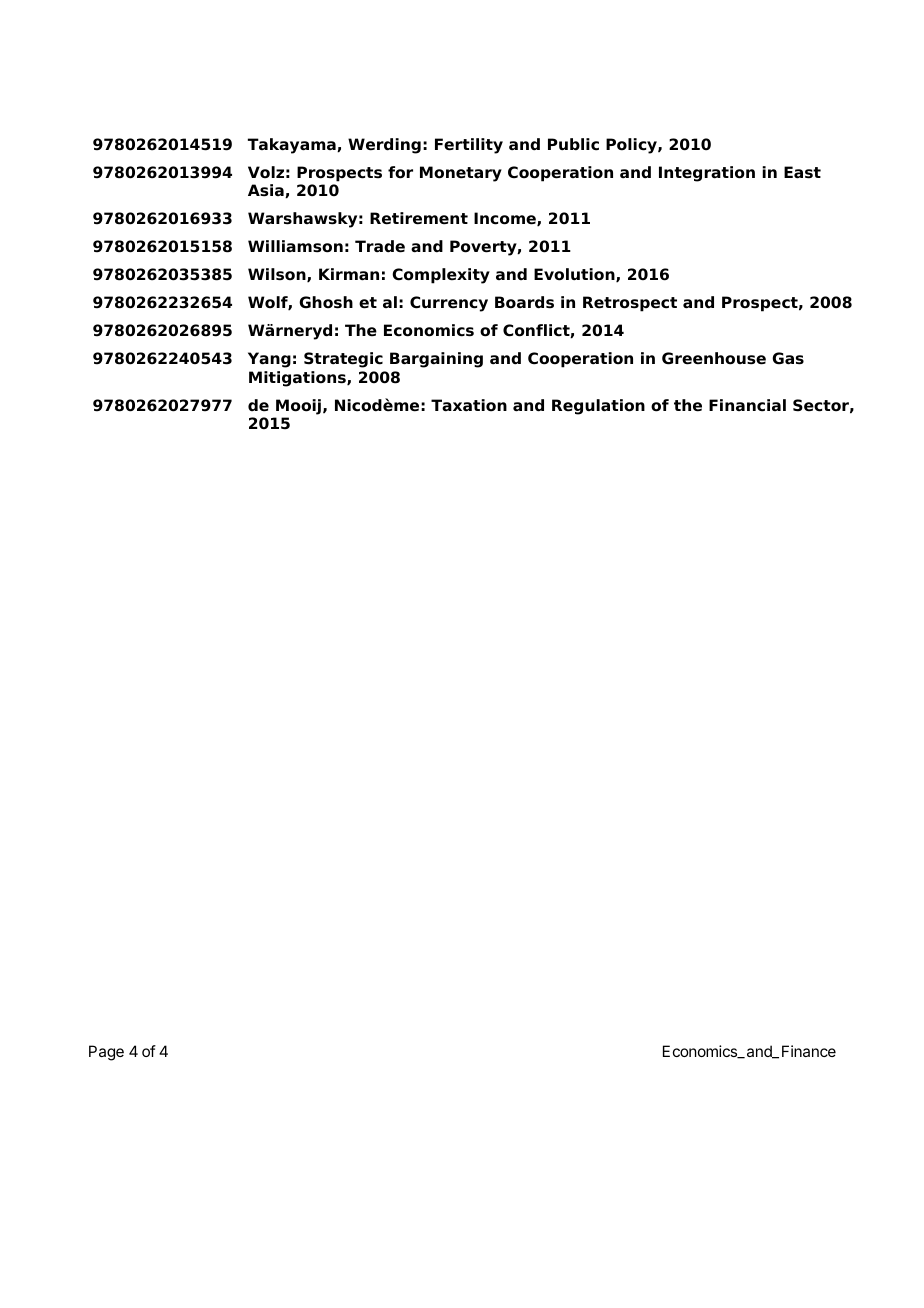  I want to click on Boards, so click(524, 302).
